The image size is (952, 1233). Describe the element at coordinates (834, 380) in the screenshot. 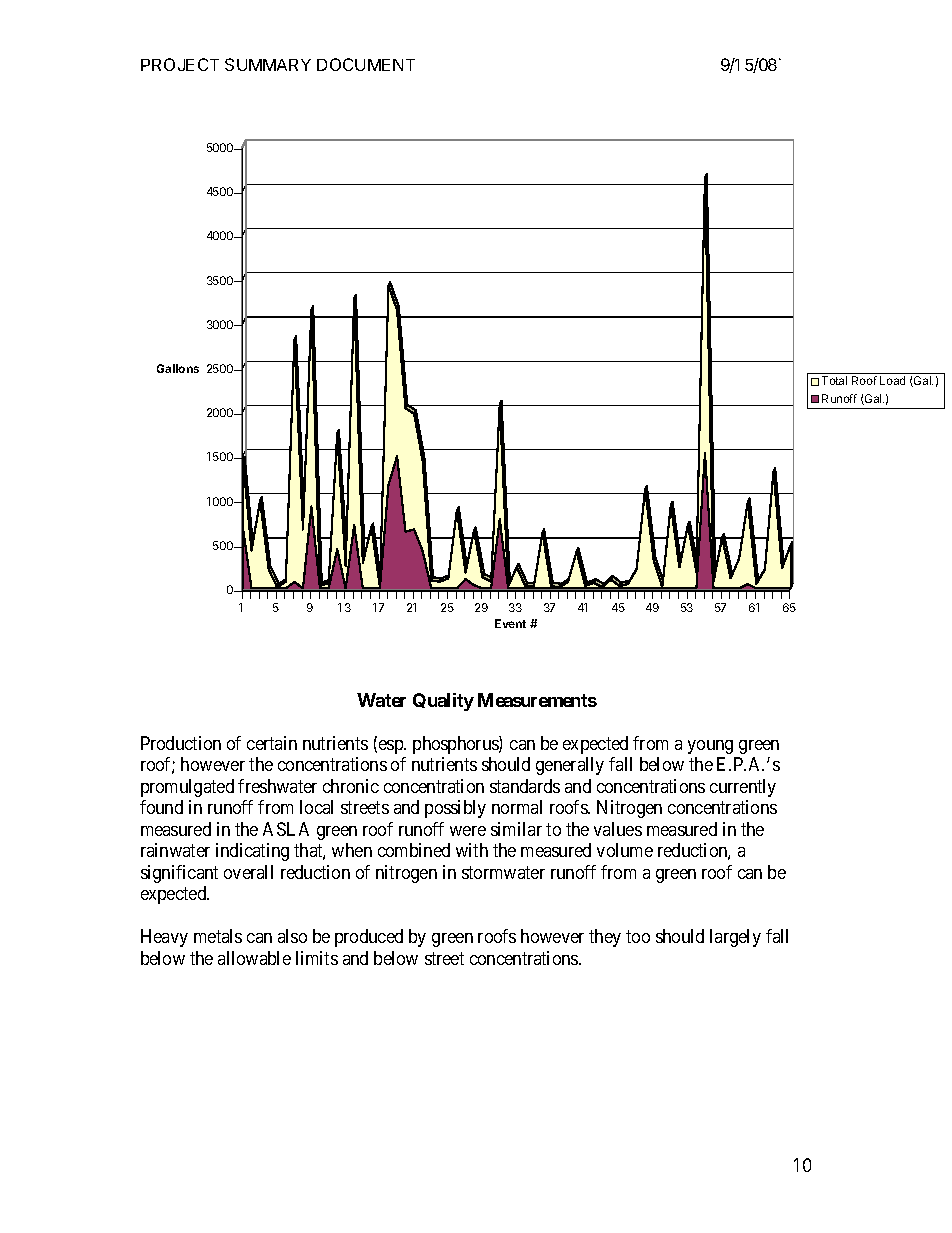

I see `Total` at that location.
